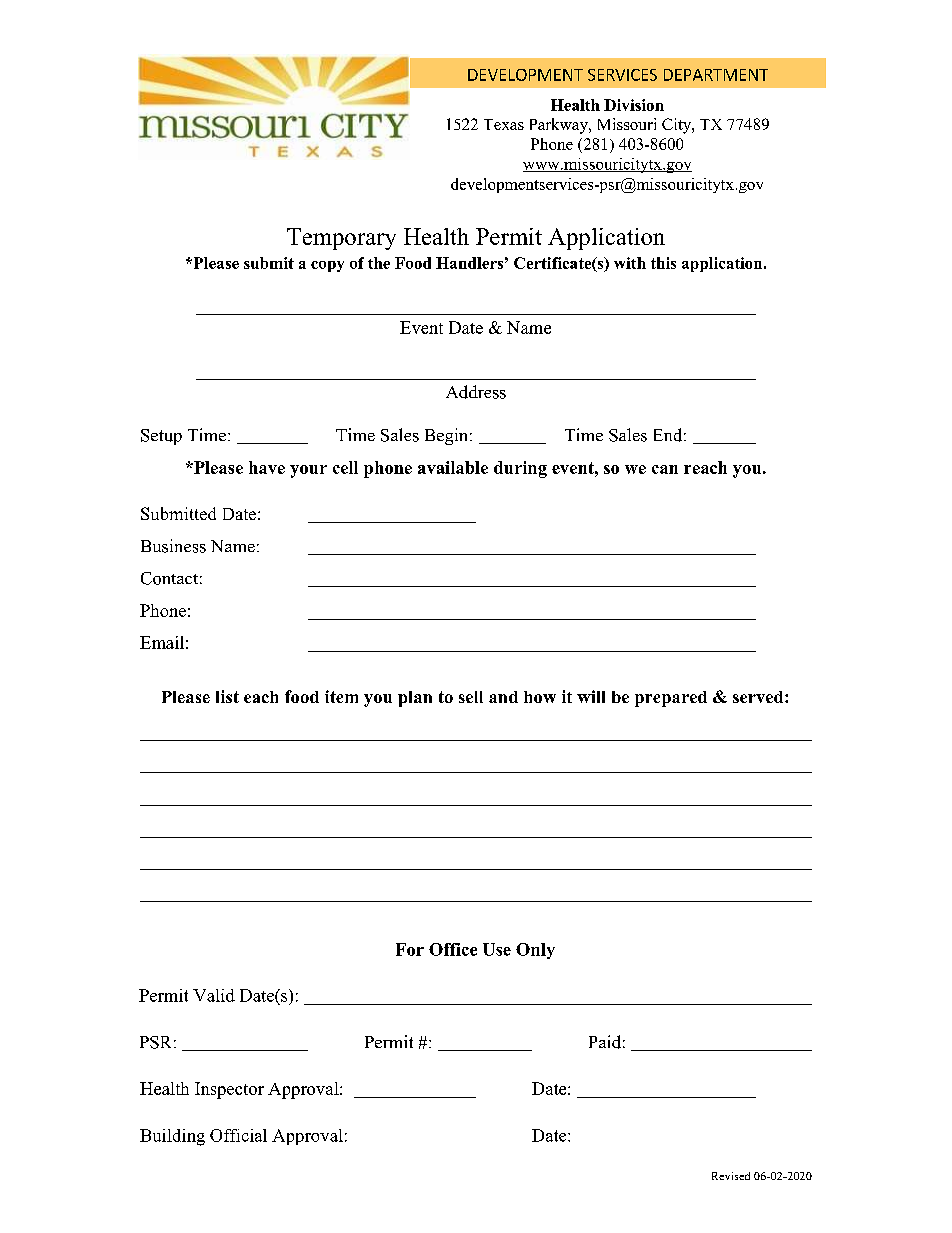  Describe the element at coordinates (535, 951) in the screenshot. I see `Only` at that location.
